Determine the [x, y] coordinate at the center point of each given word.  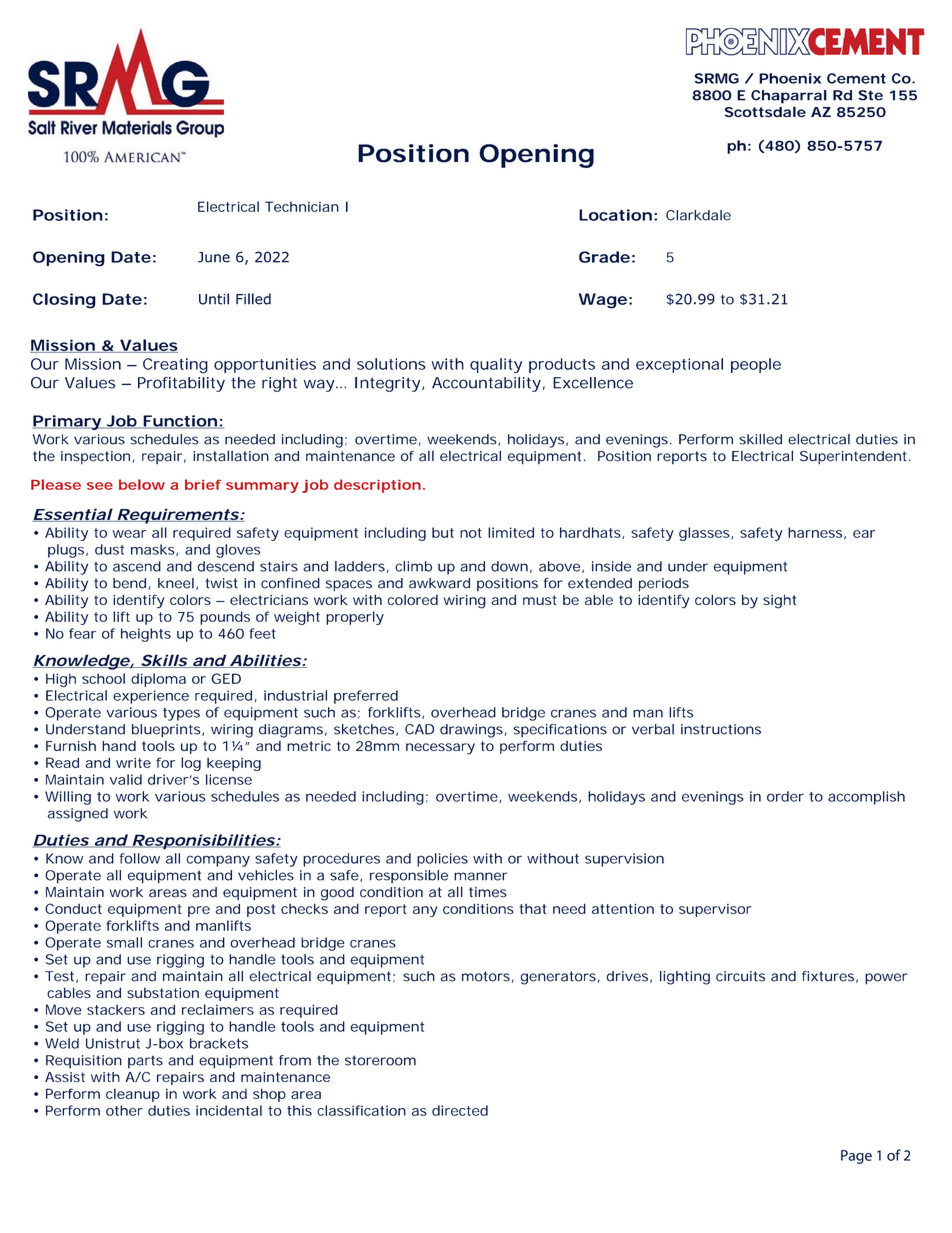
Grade [604, 257]
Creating [175, 366]
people [756, 365]
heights [146, 635]
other [124, 1110]
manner [480, 876]
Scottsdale [765, 112]
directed [460, 1110]
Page [856, 1157]
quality [496, 366]
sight [779, 601]
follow [140, 858]
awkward [439, 583]
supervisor [715, 910]
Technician [302, 206]
